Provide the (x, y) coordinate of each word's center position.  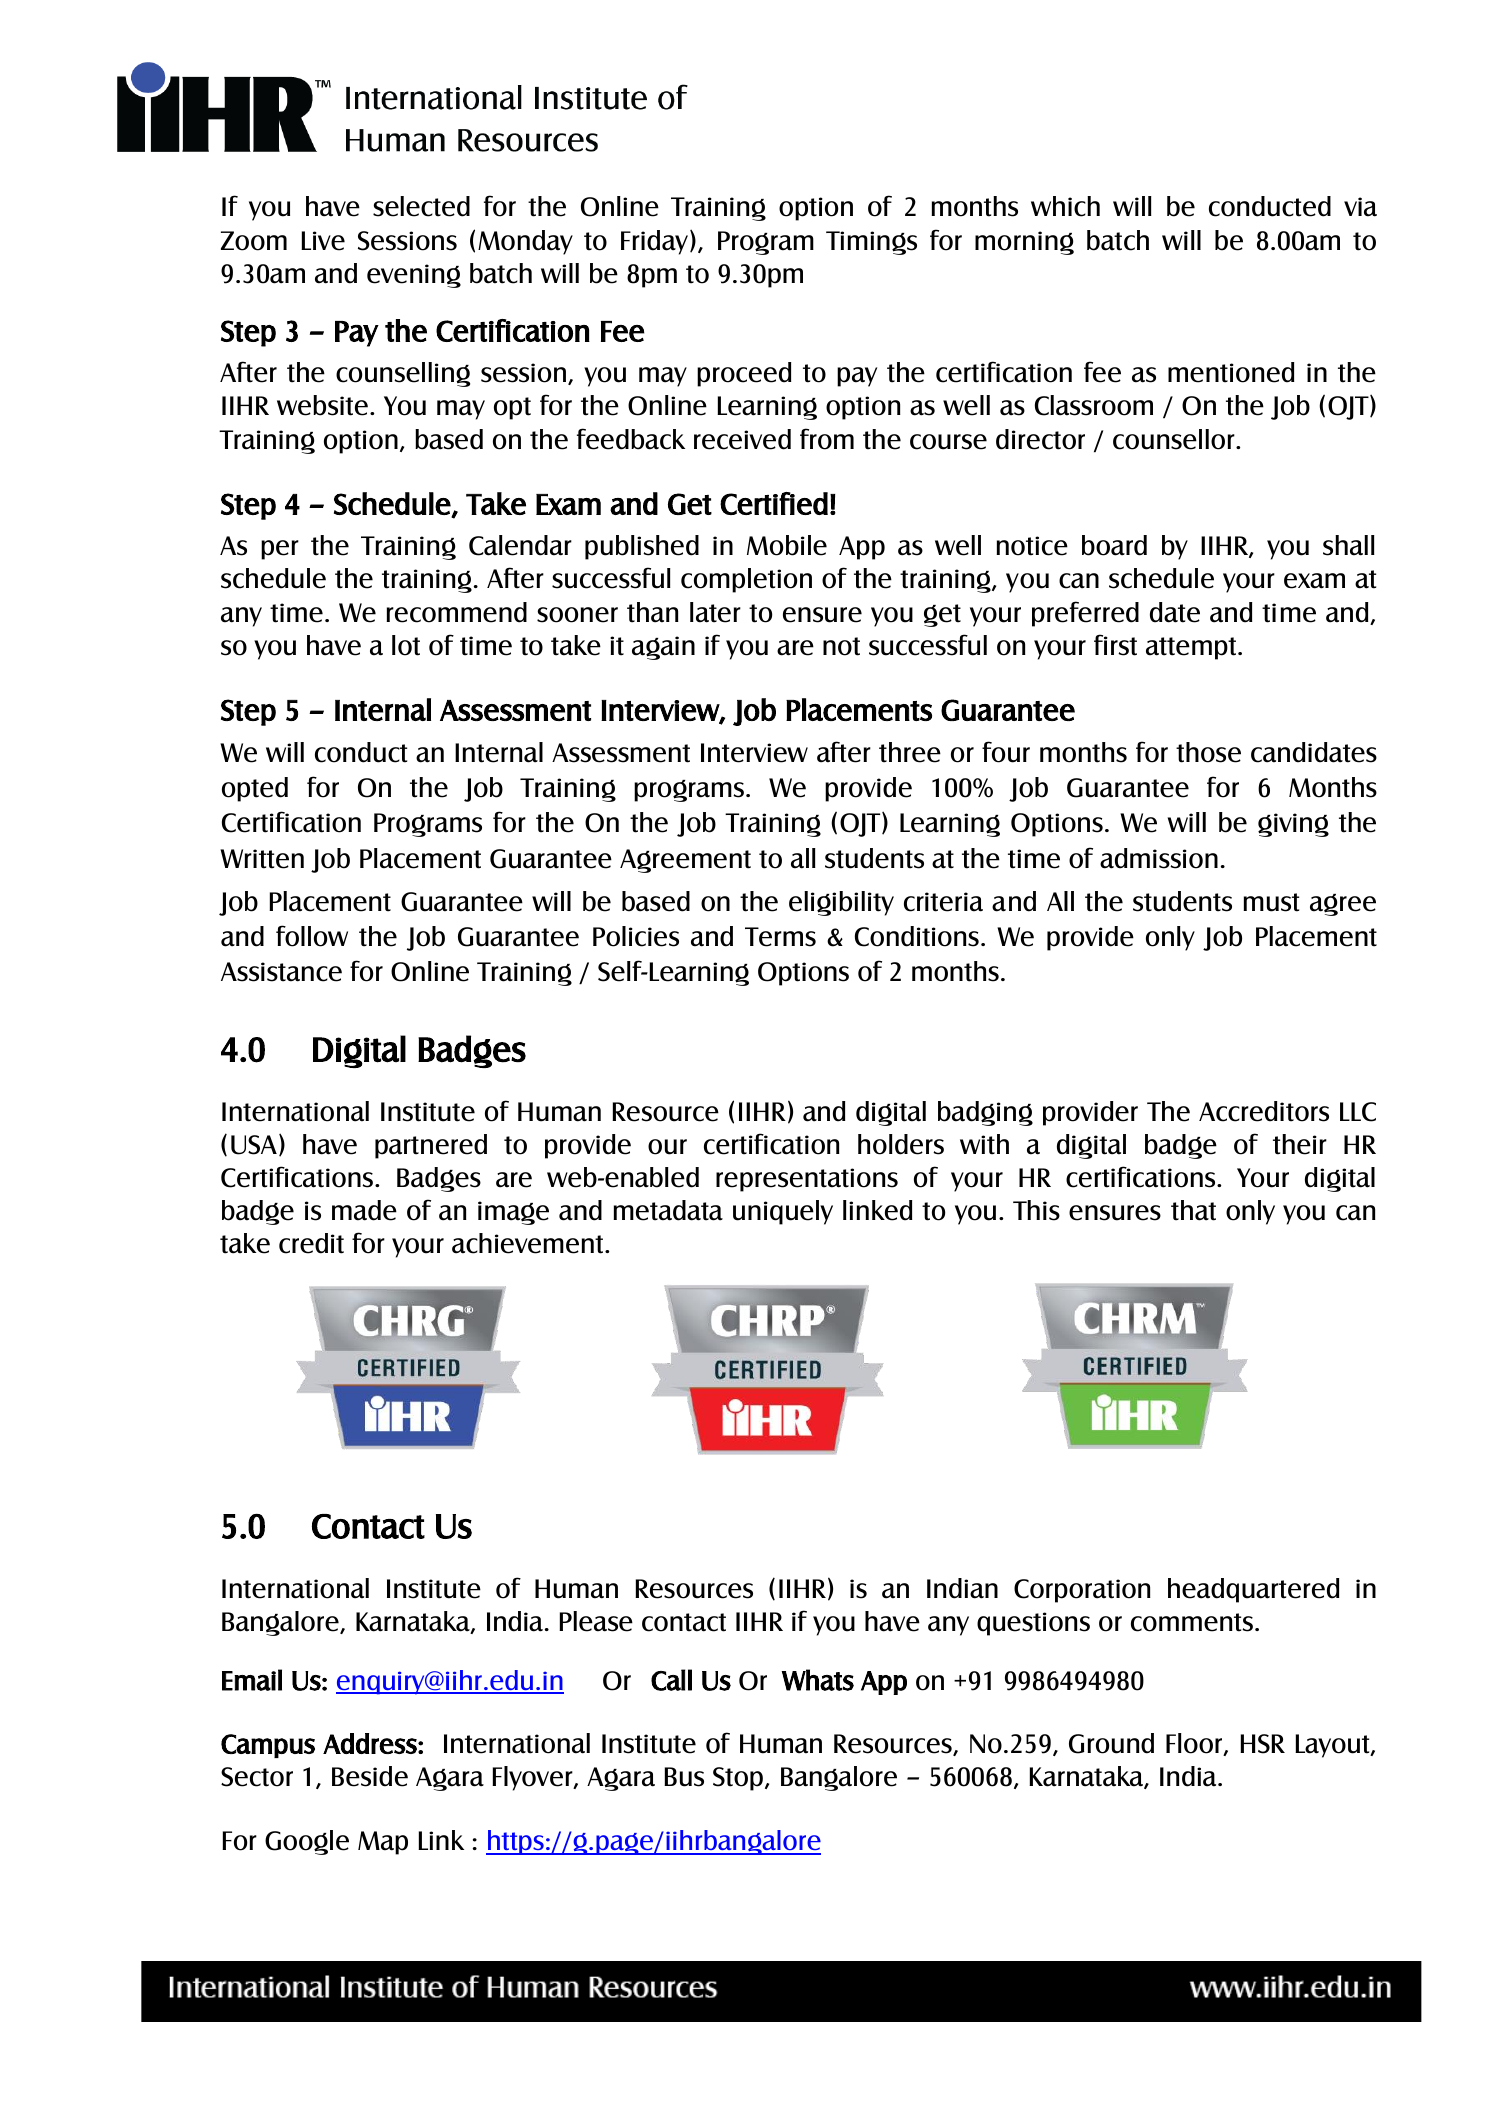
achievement (529, 1243)
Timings (871, 243)
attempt (1192, 648)
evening (414, 276)
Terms (780, 937)
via (1360, 207)
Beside (370, 1776)
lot (406, 645)
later (715, 612)
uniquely (783, 1212)
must (1271, 902)
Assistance (281, 972)
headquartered (1253, 1590)
